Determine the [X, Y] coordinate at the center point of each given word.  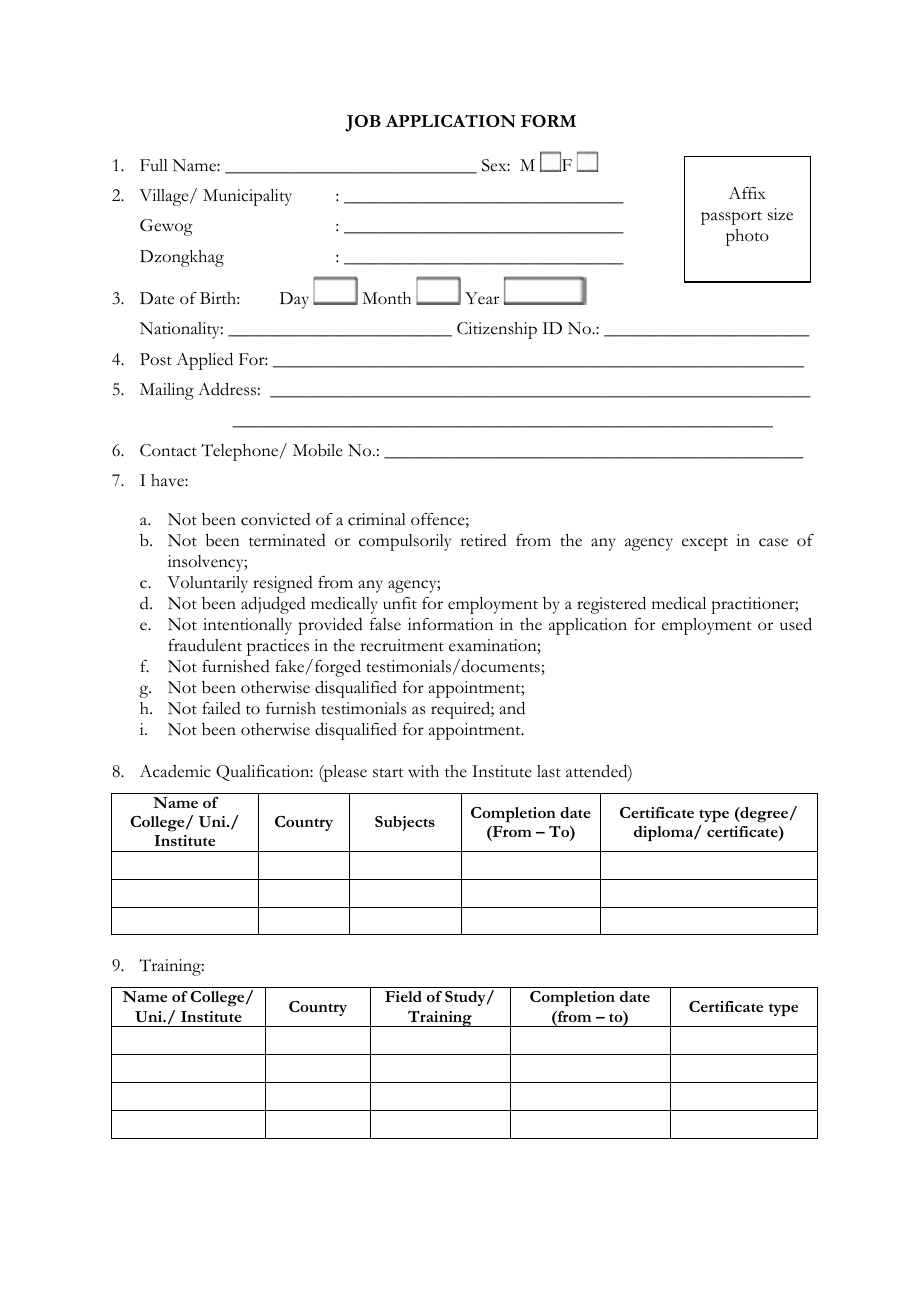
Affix [747, 193]
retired [483, 540]
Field [403, 996]
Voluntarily [207, 584]
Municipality [247, 197]
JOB [363, 123]
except [705, 544]
